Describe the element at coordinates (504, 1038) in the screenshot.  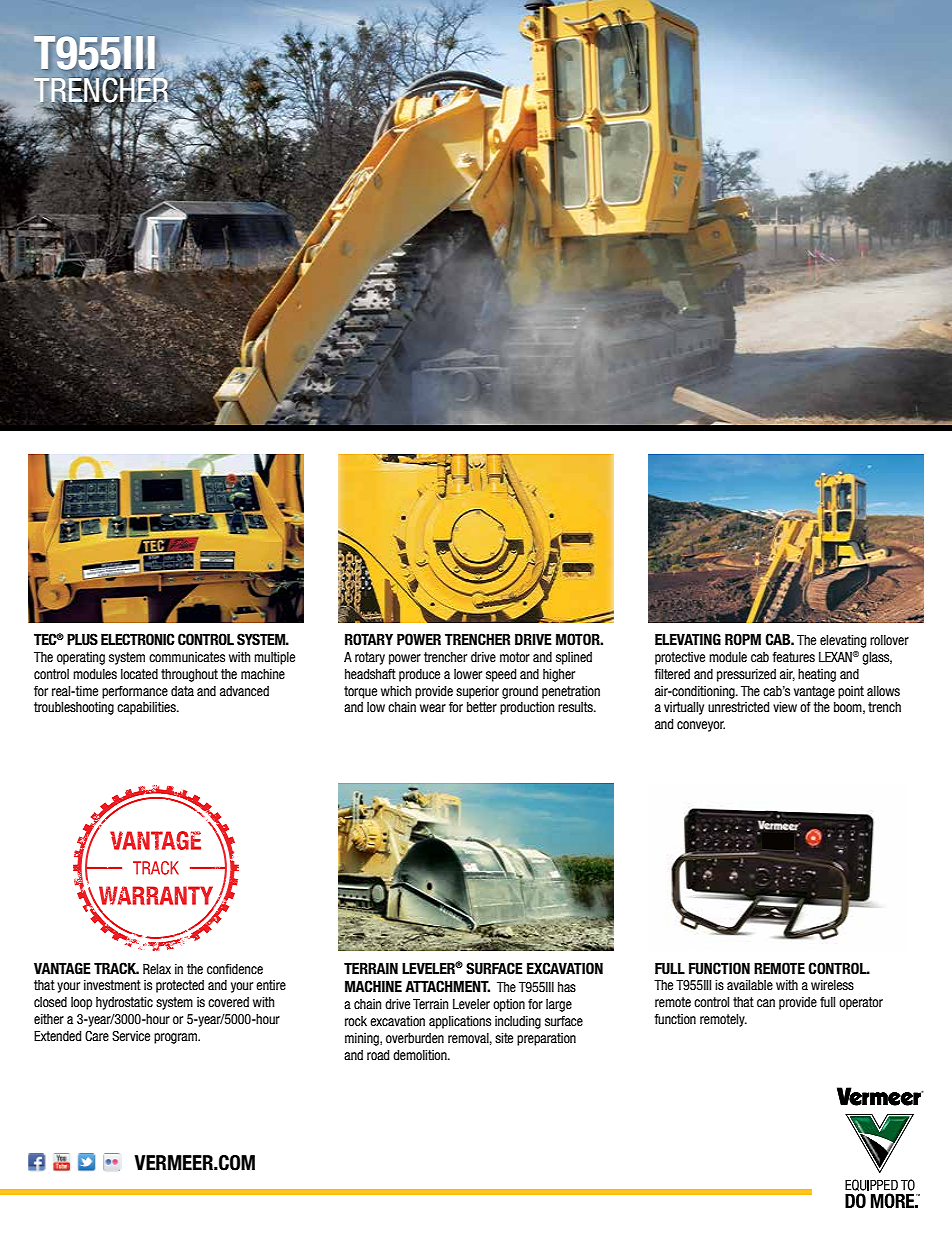
I see `site` at that location.
